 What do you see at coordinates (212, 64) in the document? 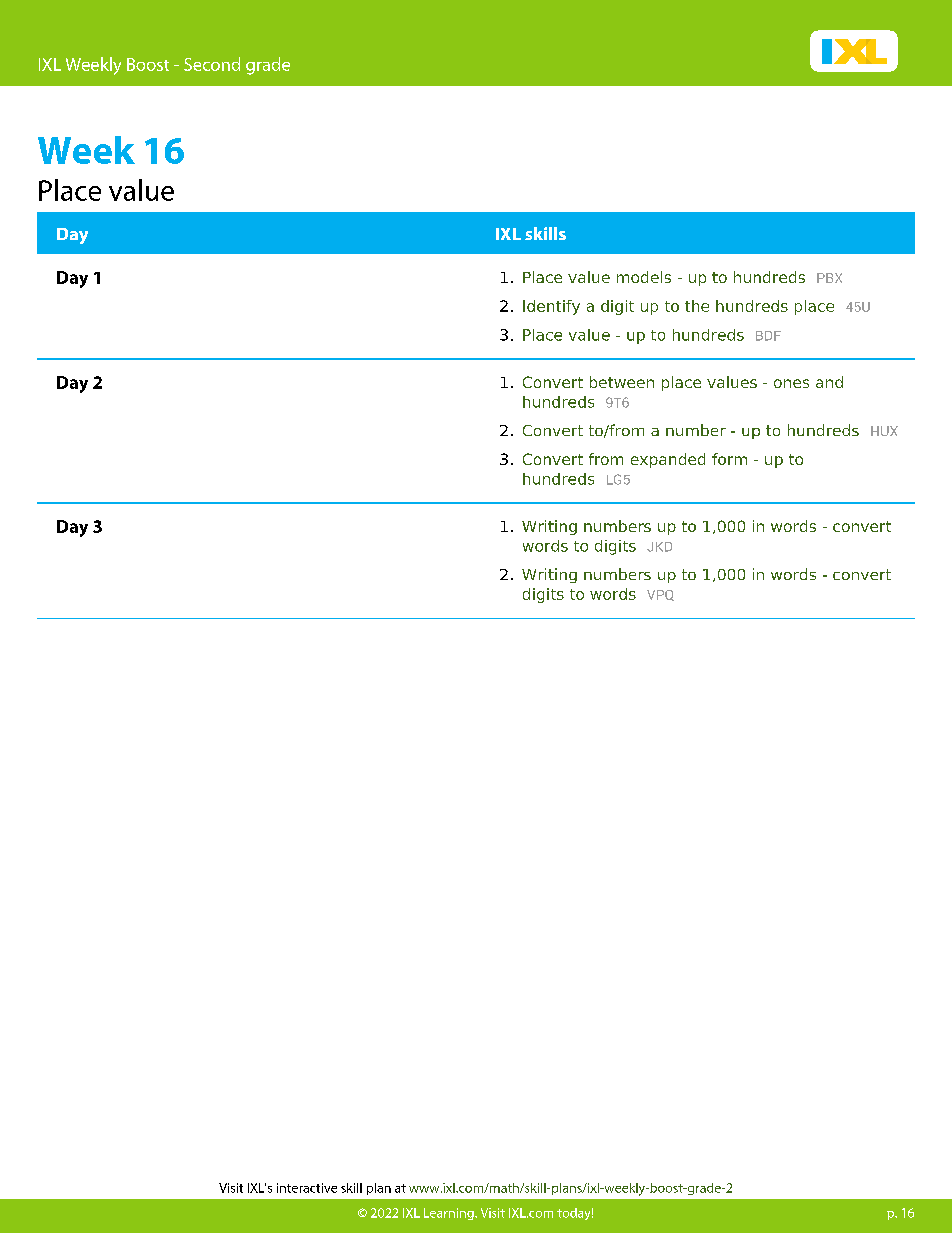
I see `Second` at bounding box center [212, 64].
